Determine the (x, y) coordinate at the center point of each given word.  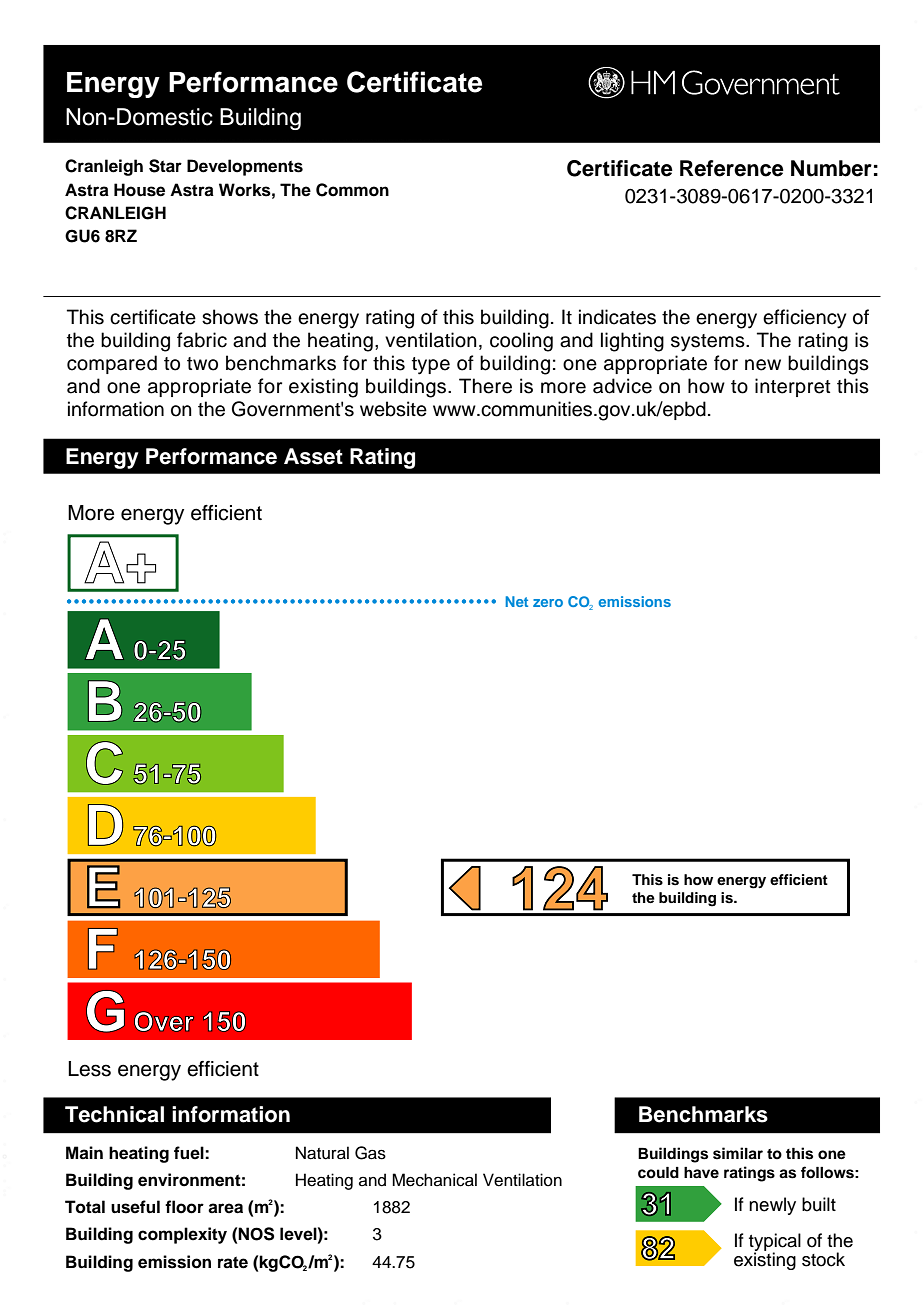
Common (352, 190)
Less (89, 1069)
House (139, 190)
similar (738, 1153)
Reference (732, 168)
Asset (313, 456)
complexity (182, 1235)
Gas (370, 1153)
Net (516, 601)
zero (548, 603)
